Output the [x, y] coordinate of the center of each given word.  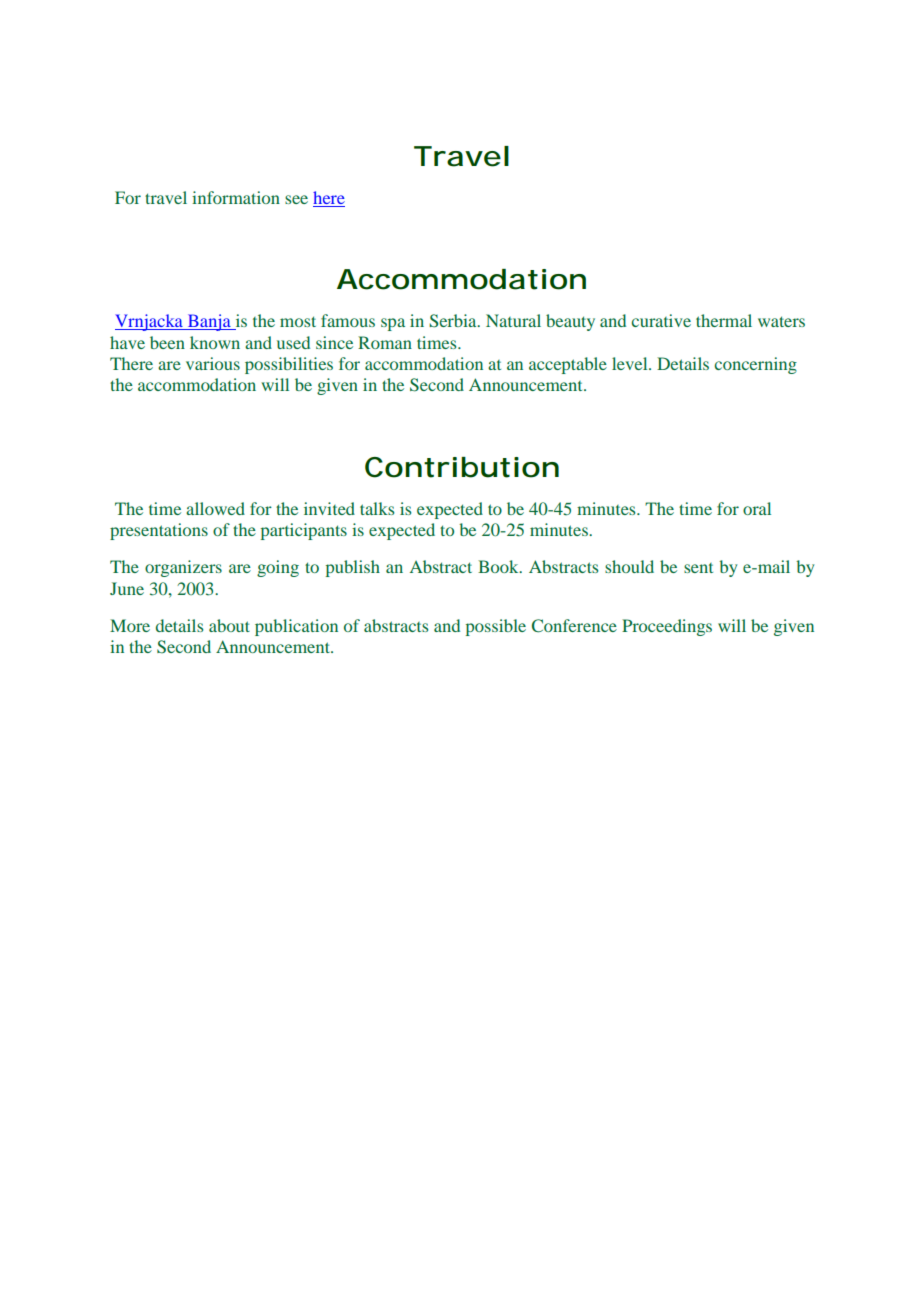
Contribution [462, 467]
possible [496, 627]
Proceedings [667, 627]
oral [757, 508]
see [296, 199]
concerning [756, 365]
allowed [215, 508]
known [215, 342]
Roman [385, 342]
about [229, 625]
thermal [724, 320]
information [236, 197]
